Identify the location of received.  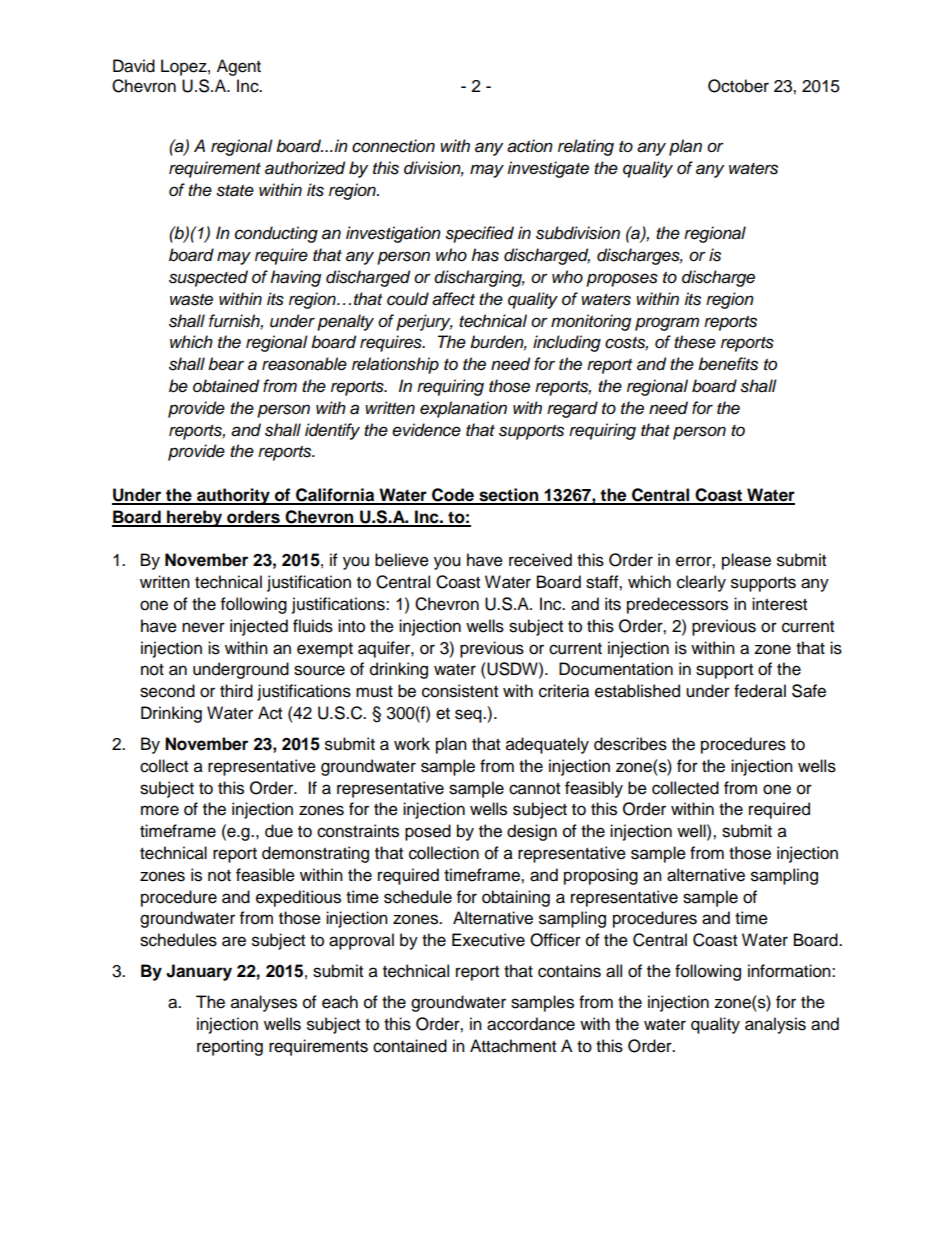
(540, 560).
